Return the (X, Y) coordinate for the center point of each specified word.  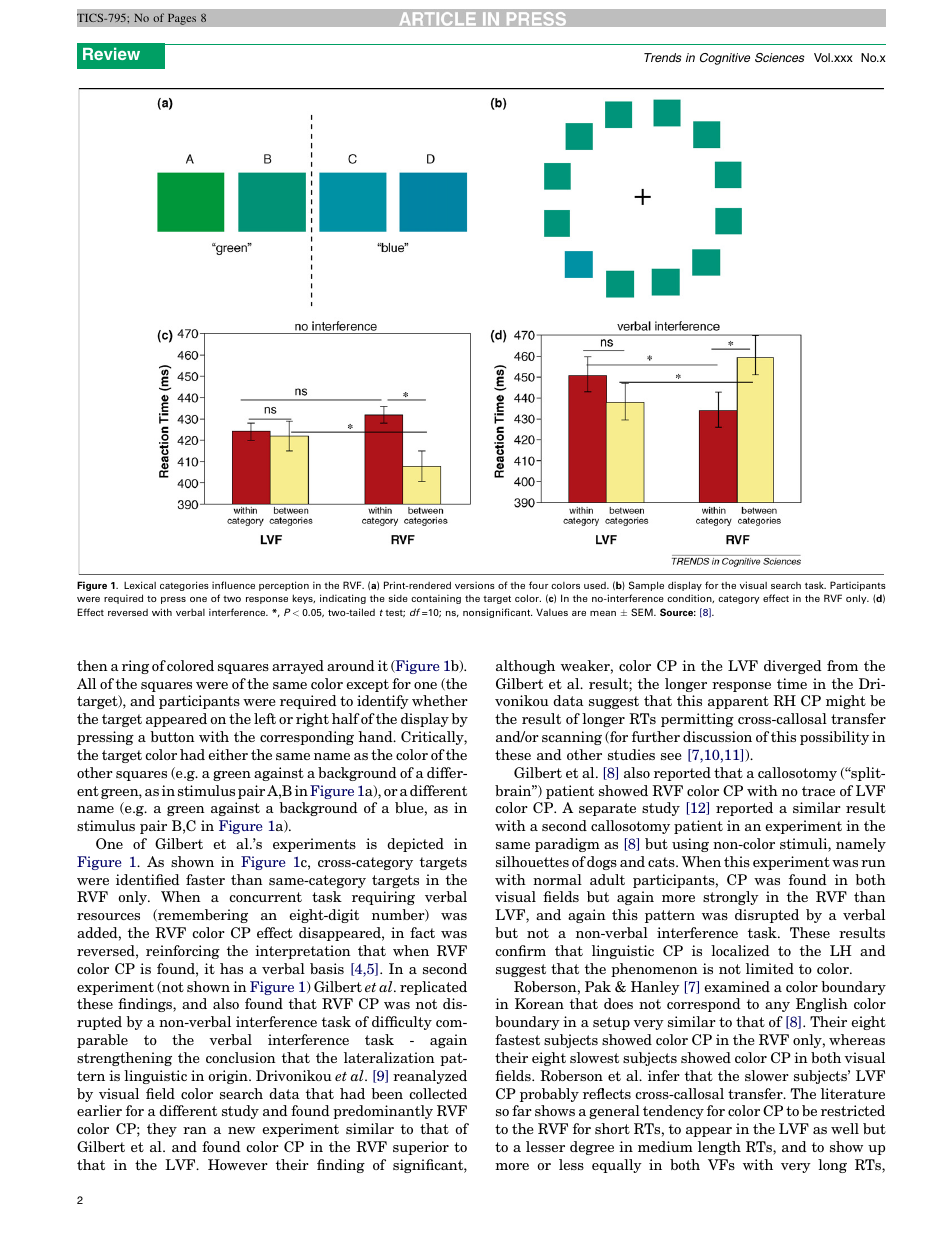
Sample (646, 586)
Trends (662, 57)
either (228, 754)
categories (184, 586)
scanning (572, 738)
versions (475, 585)
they (162, 1130)
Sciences (779, 57)
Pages (182, 19)
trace (818, 791)
